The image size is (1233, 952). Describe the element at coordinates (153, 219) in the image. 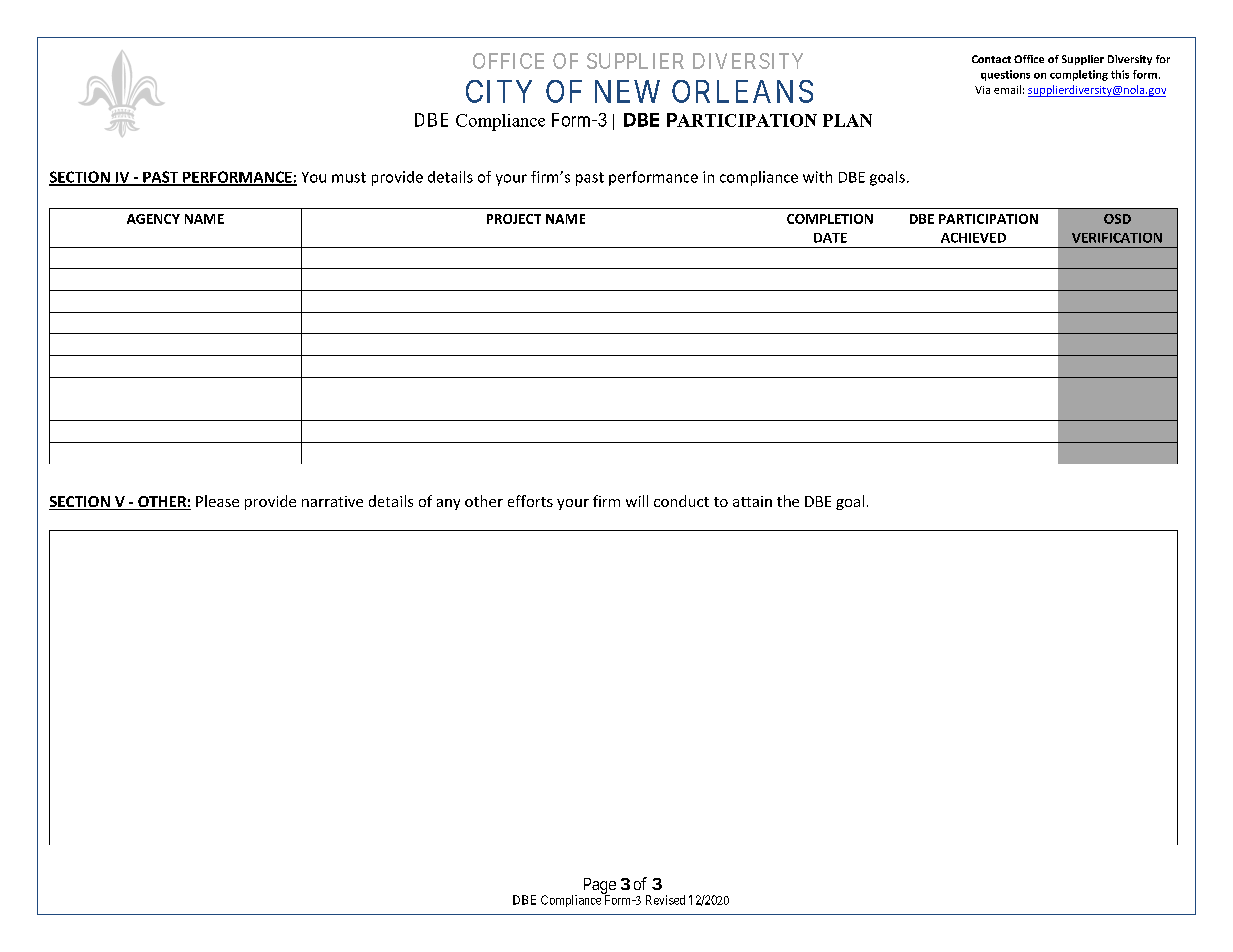

I see `AGENCY` at that location.
